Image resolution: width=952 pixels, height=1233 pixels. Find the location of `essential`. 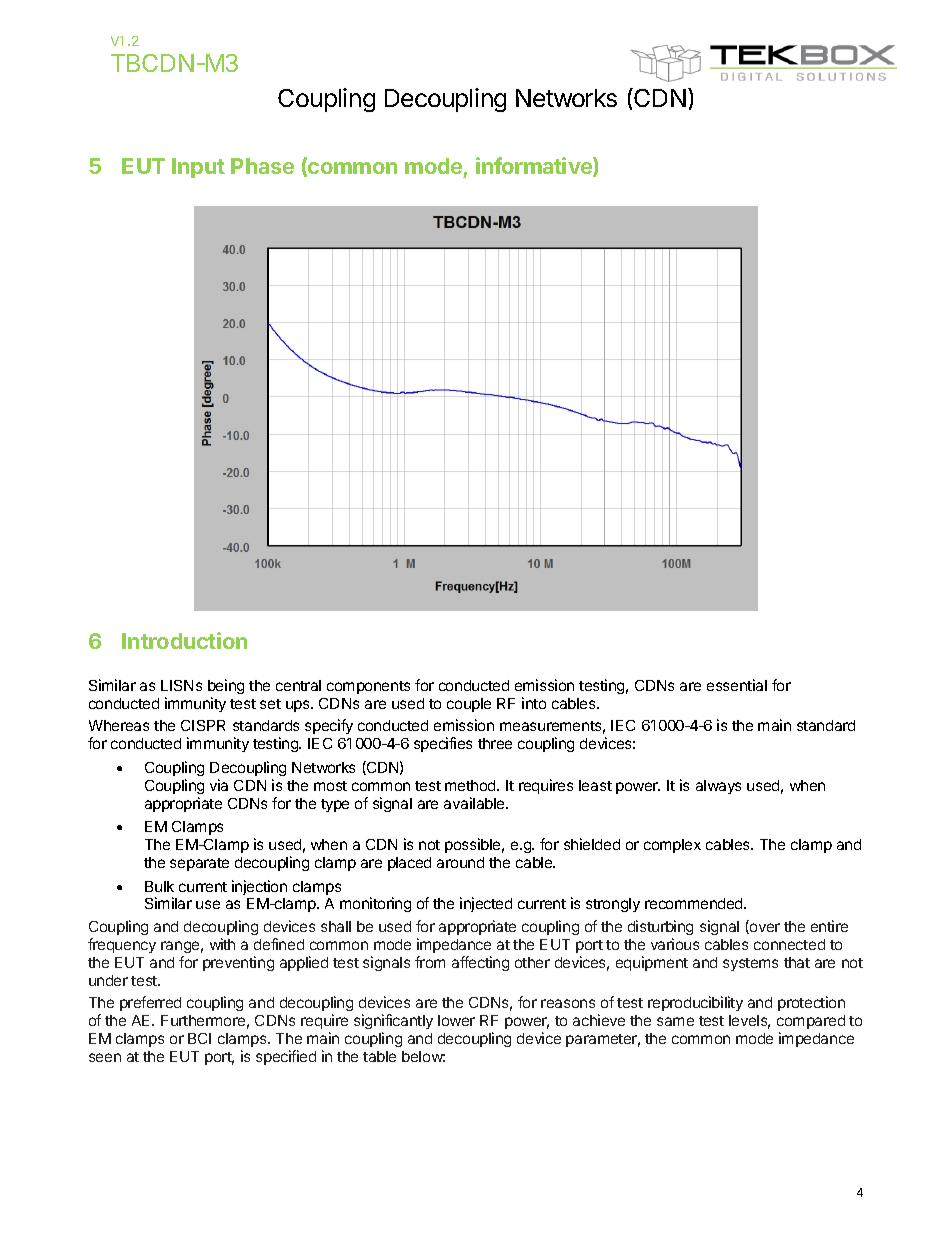

essential is located at coordinates (737, 685).
